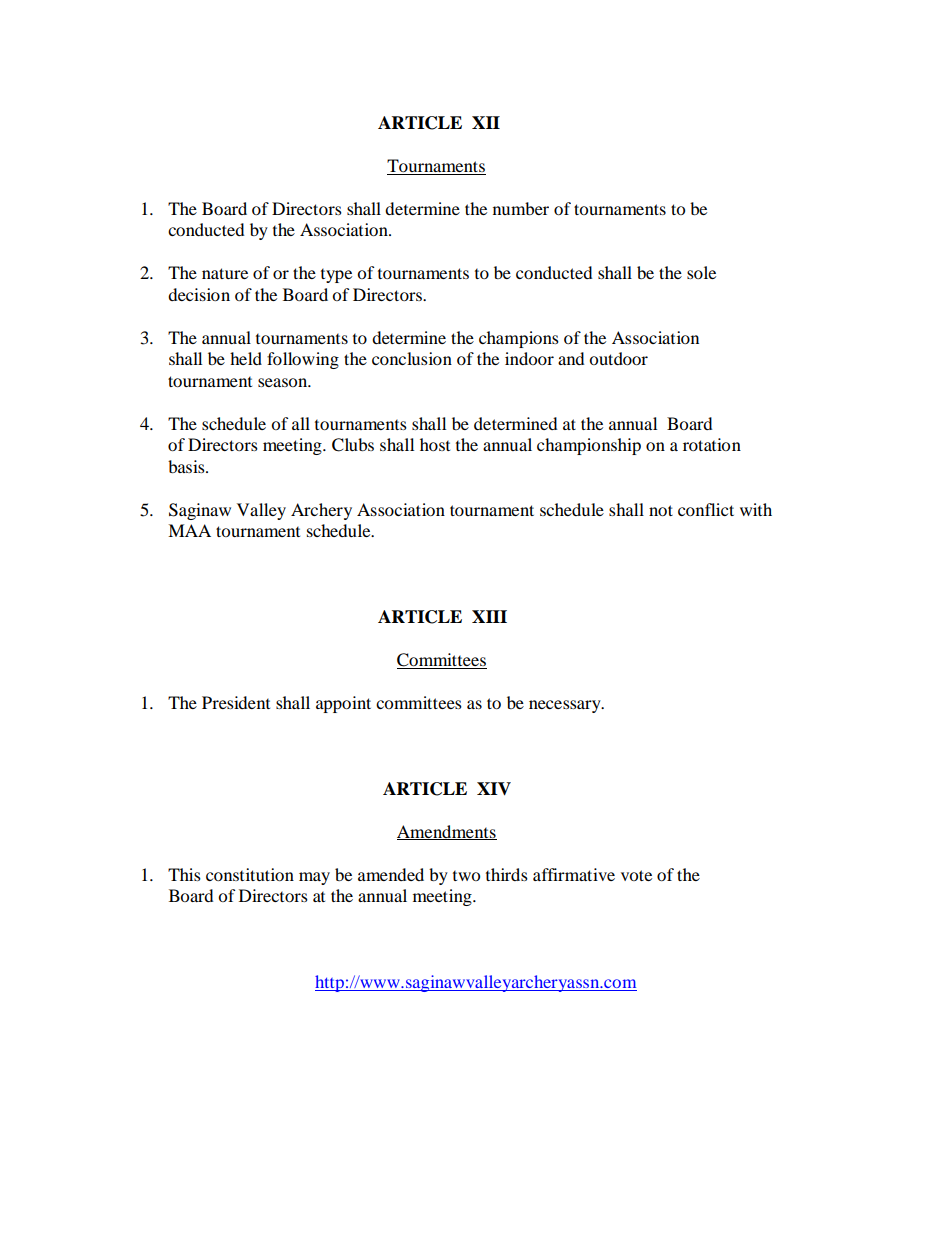 Image resolution: width=952 pixels, height=1233 pixels. Describe the element at coordinates (636, 875) in the document. I see `vote` at that location.
